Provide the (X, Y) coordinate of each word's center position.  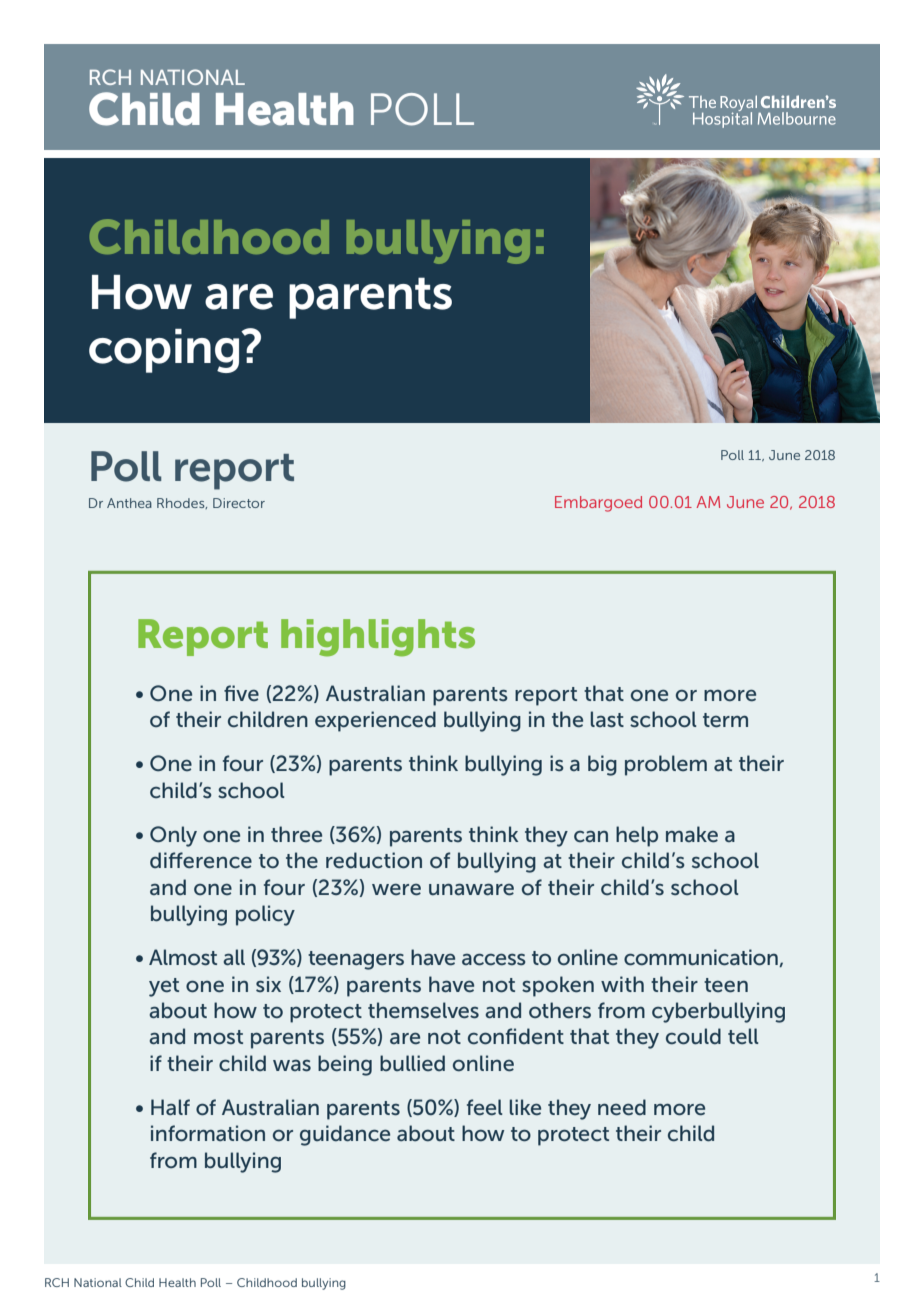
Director (239, 503)
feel (485, 1107)
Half (170, 1107)
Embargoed (598, 504)
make (692, 834)
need (622, 1107)
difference (201, 860)
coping (165, 351)
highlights (378, 638)
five (241, 693)
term (725, 720)
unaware (471, 889)
